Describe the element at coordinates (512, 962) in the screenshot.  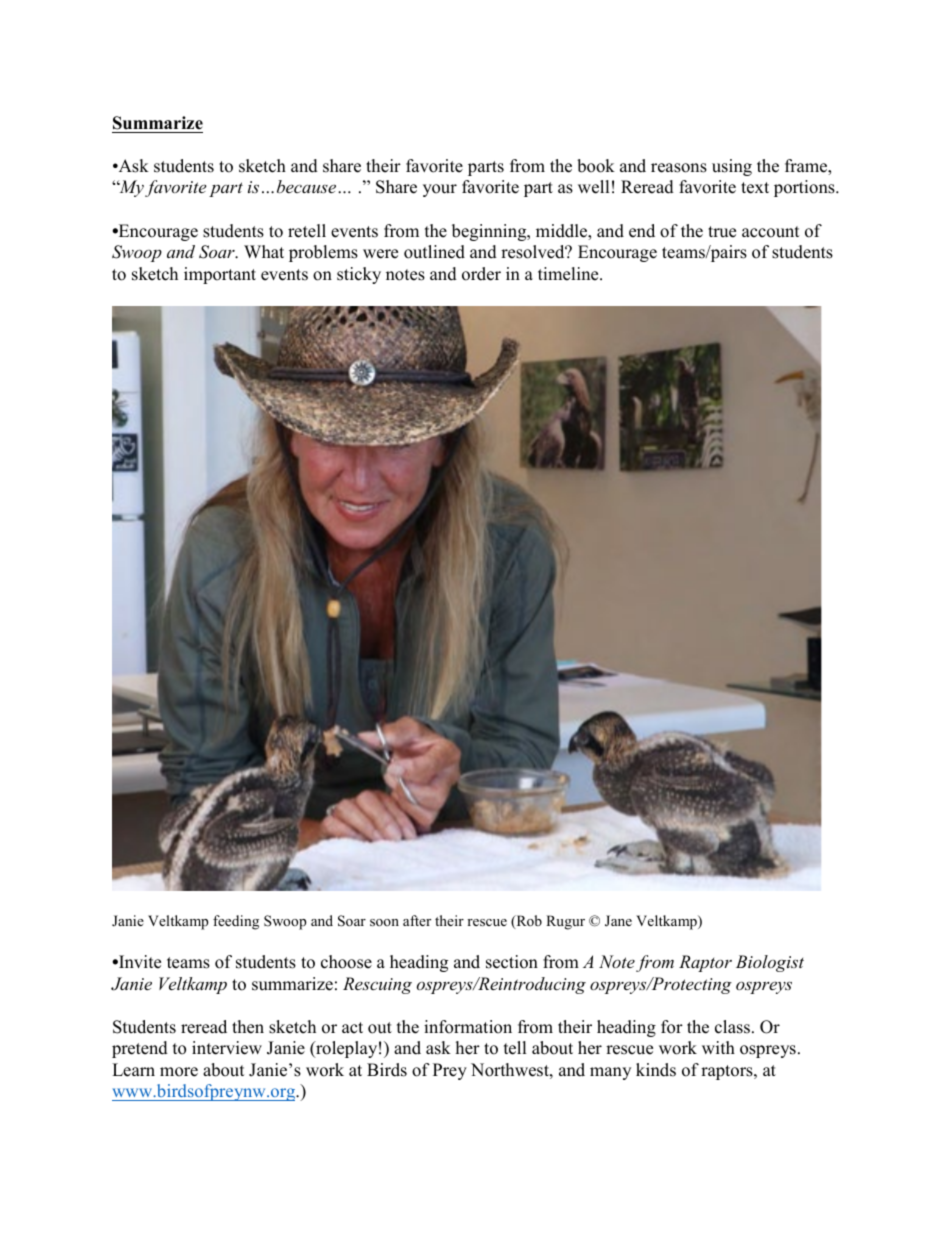
I see `section` at that location.
